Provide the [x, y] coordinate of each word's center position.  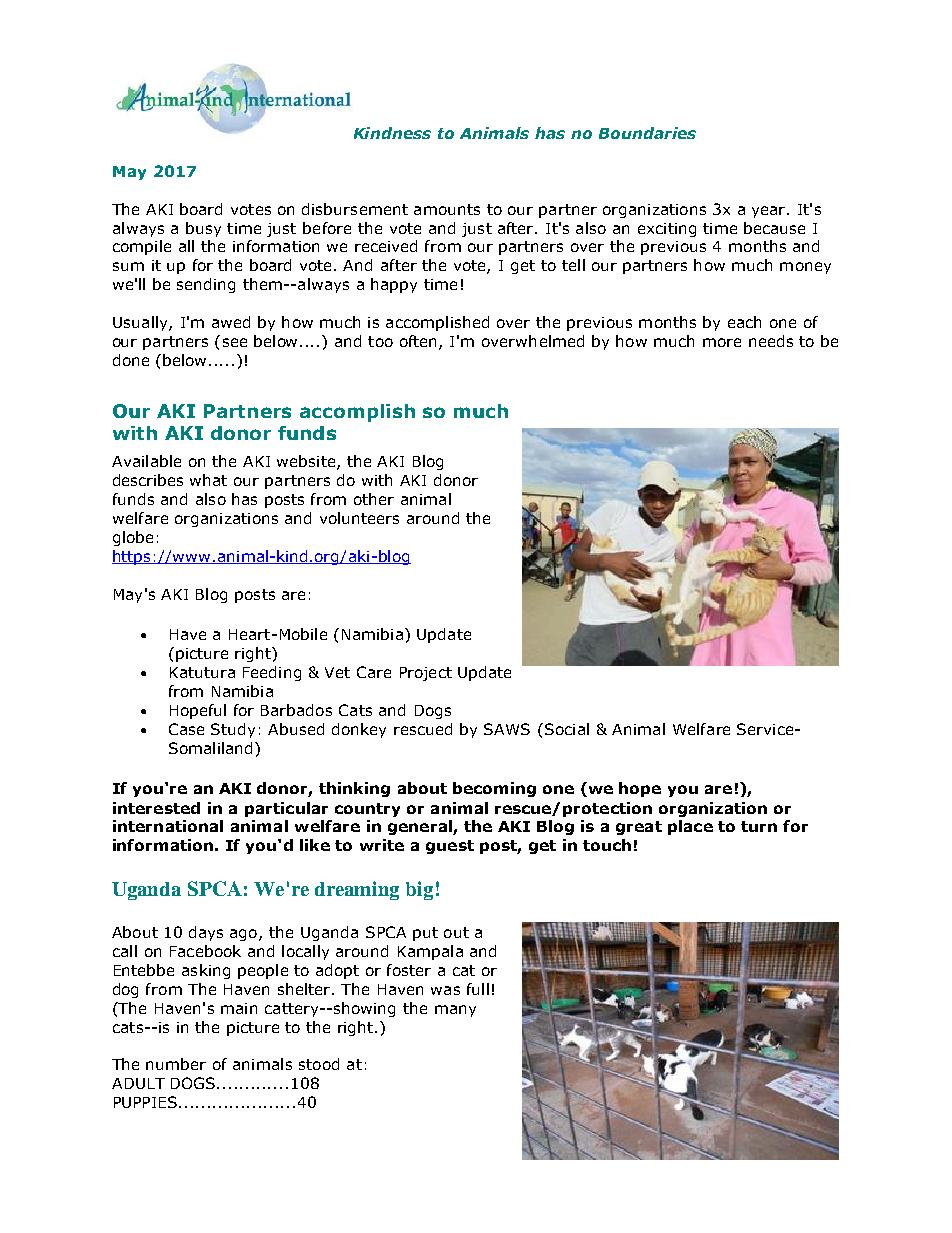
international [168, 826]
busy [203, 229]
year [770, 212]
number [176, 1064]
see [235, 342]
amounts [447, 209]
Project [426, 674]
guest [450, 847]
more [722, 342]
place [690, 827]
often [420, 342]
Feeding [272, 673]
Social [567, 729]
